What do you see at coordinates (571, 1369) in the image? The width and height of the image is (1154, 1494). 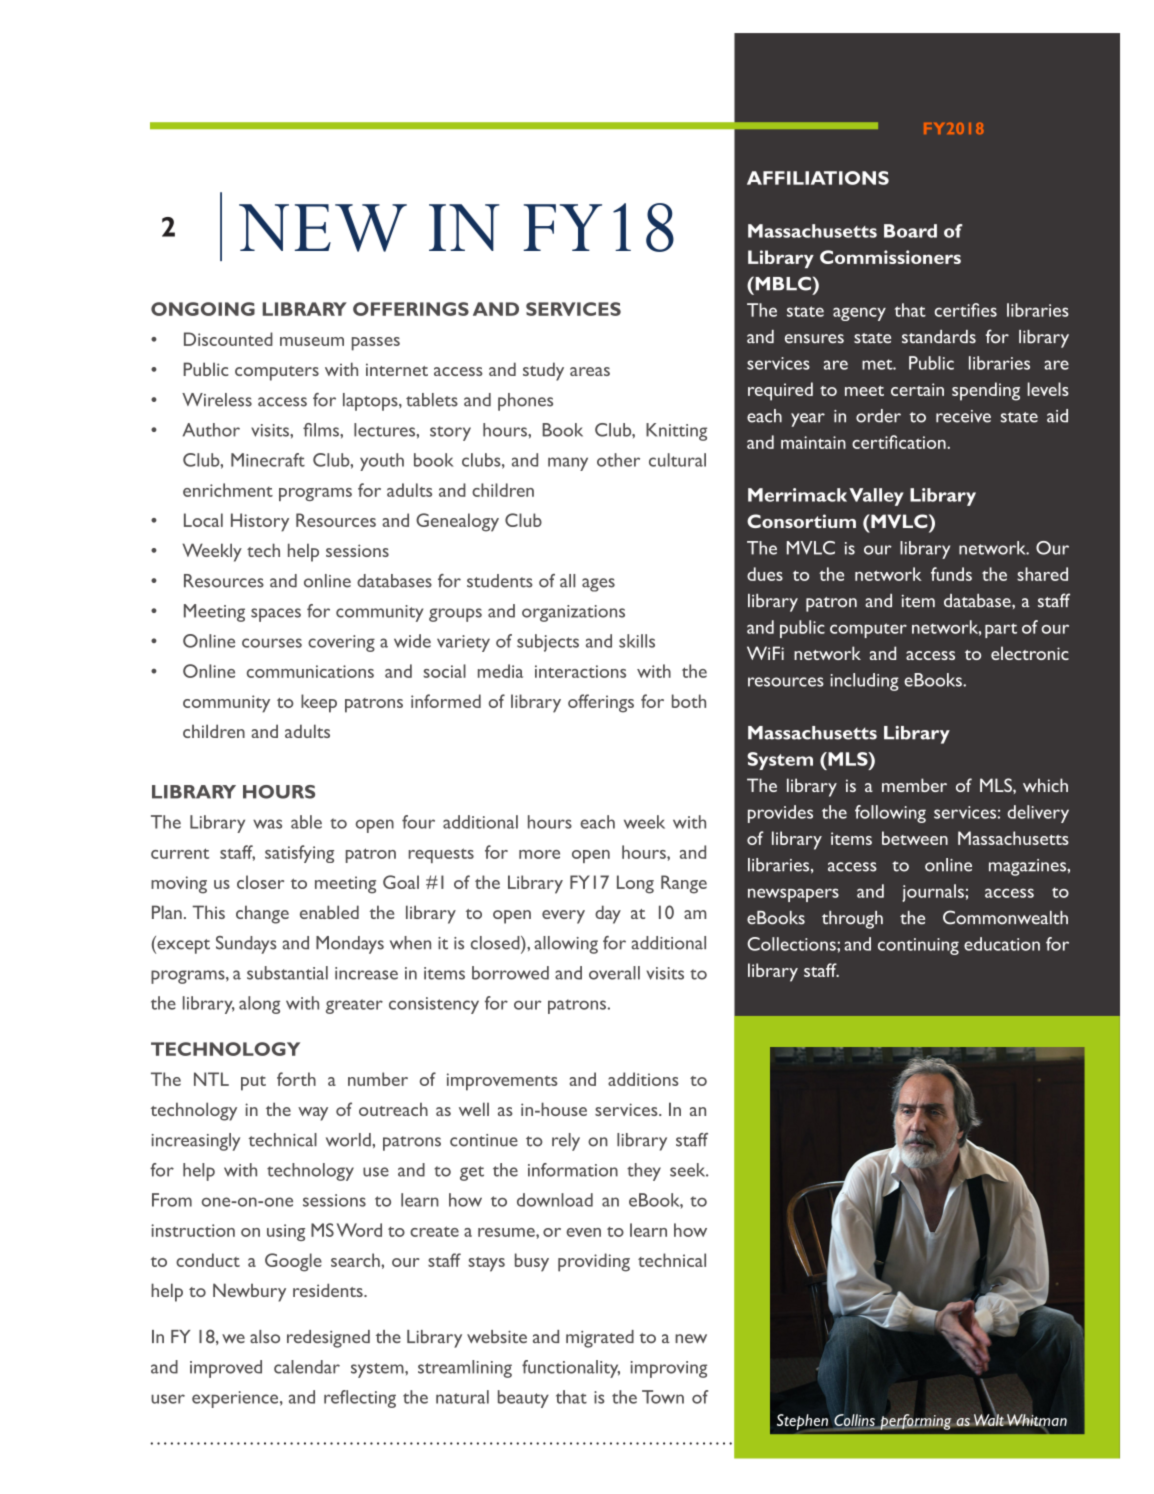 I see `functionality` at bounding box center [571, 1369].
